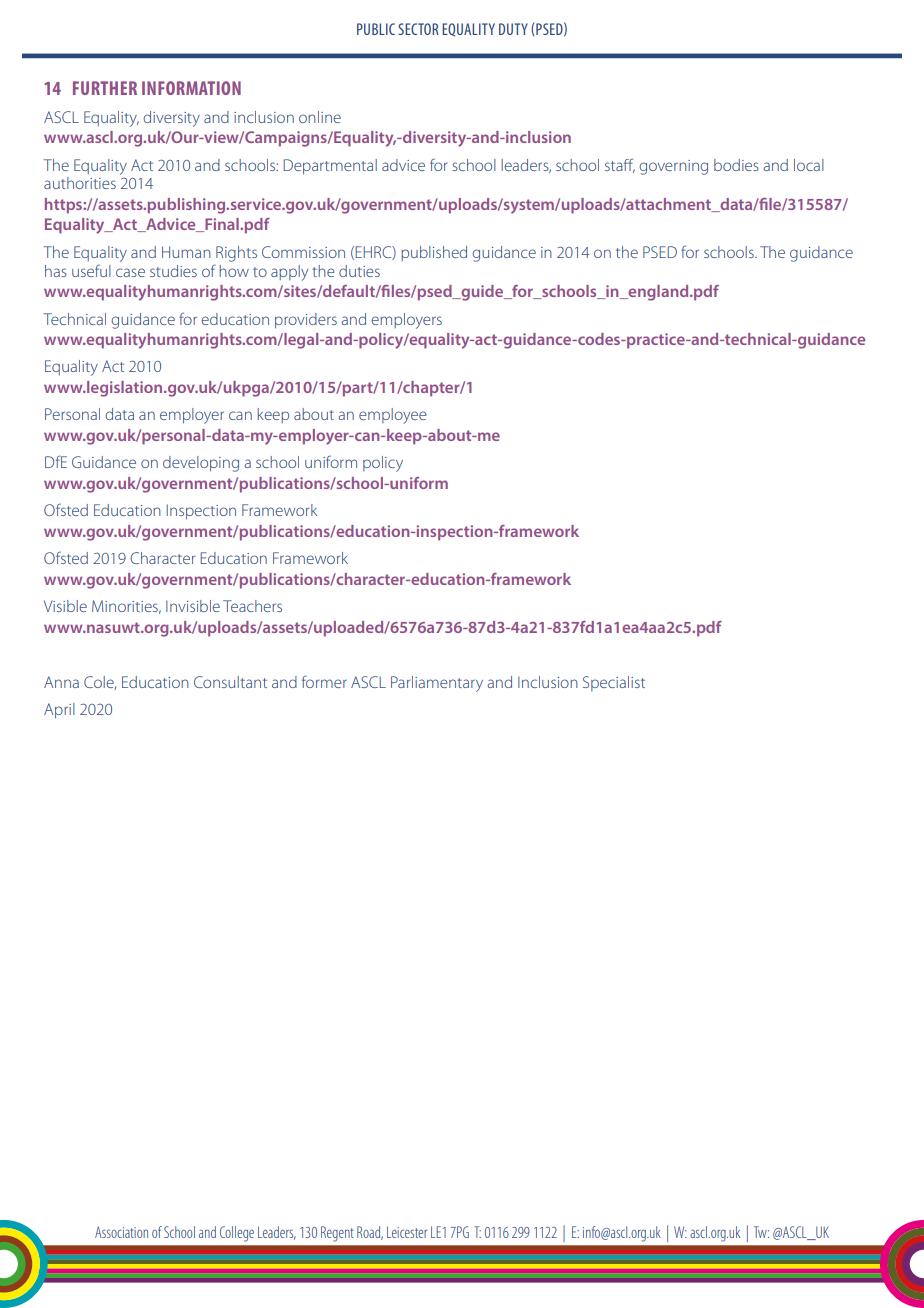 This screenshot has width=924, height=1308. What do you see at coordinates (337, 1234) in the screenshot?
I see `Regent` at bounding box center [337, 1234].
